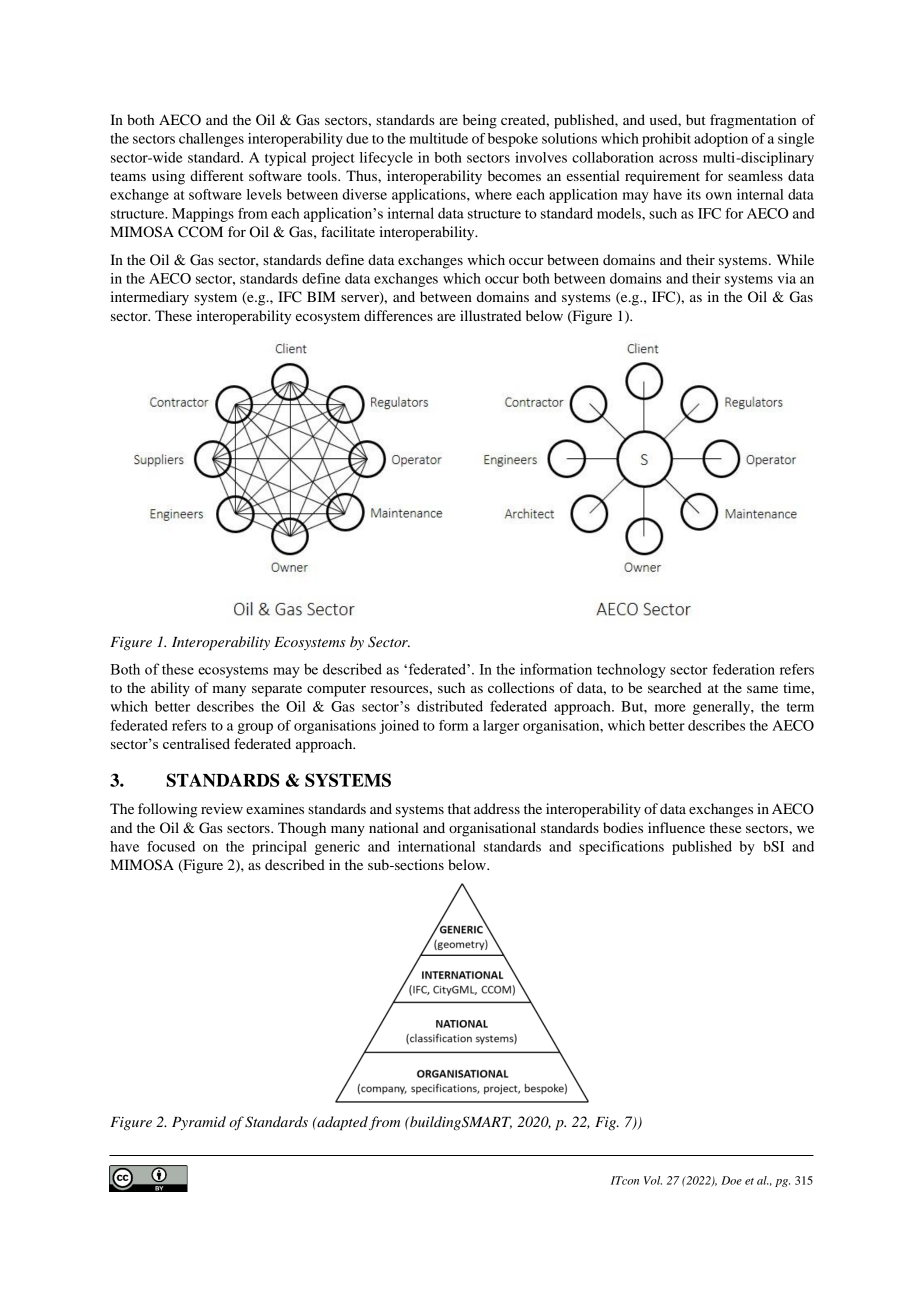 The height and width of the screenshot is (1308, 924). What do you see at coordinates (721, 140) in the screenshot?
I see `adoption` at bounding box center [721, 140].
